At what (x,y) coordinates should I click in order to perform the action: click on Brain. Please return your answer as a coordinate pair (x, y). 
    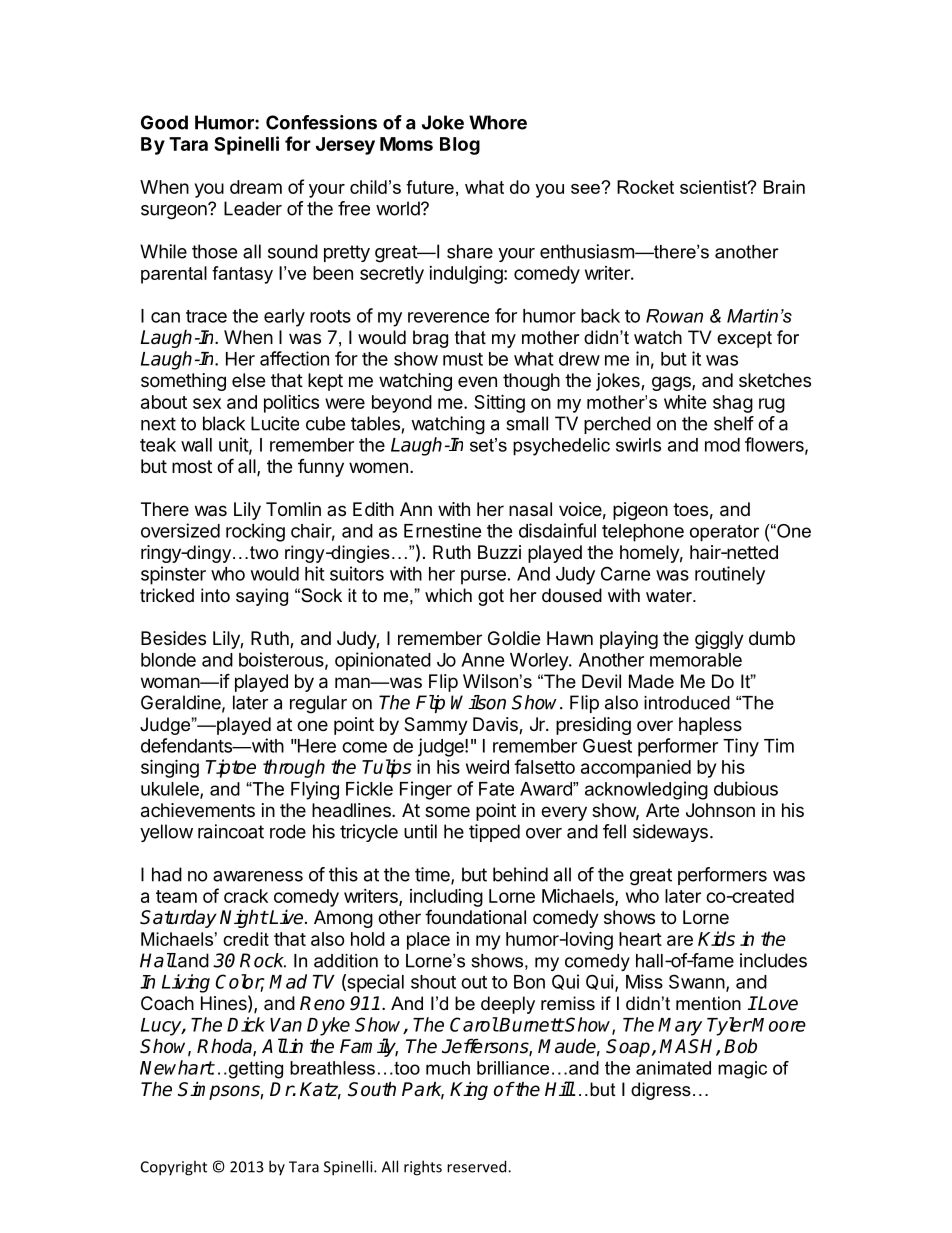
    Looking at the image, I should click on (784, 187).
